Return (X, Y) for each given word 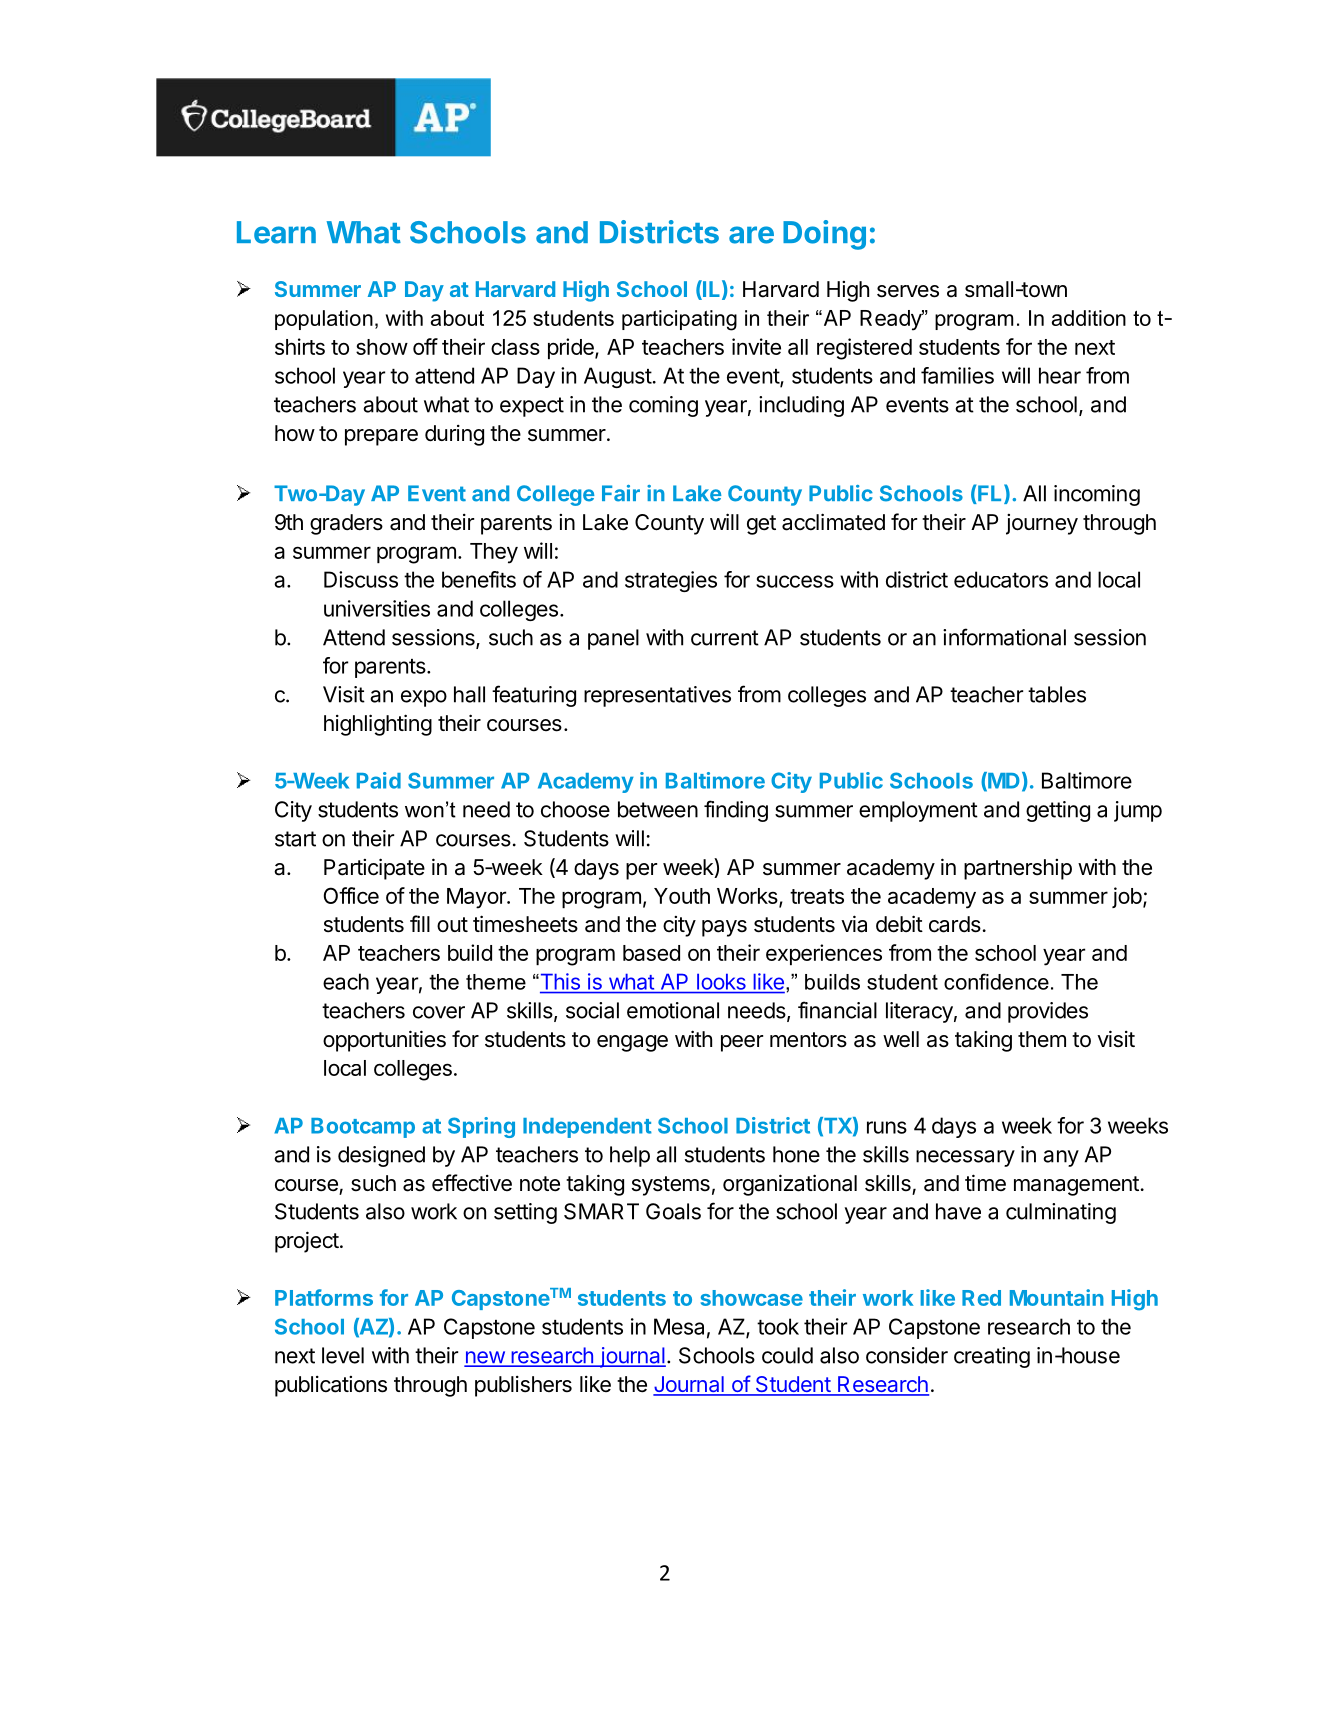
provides (1048, 1012)
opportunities (384, 1041)
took (778, 1326)
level (343, 1355)
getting (1058, 811)
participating (679, 320)
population (324, 320)
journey (1042, 524)
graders (346, 524)
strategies (671, 581)
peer (742, 1043)
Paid (379, 780)
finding (736, 811)
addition (1089, 318)
